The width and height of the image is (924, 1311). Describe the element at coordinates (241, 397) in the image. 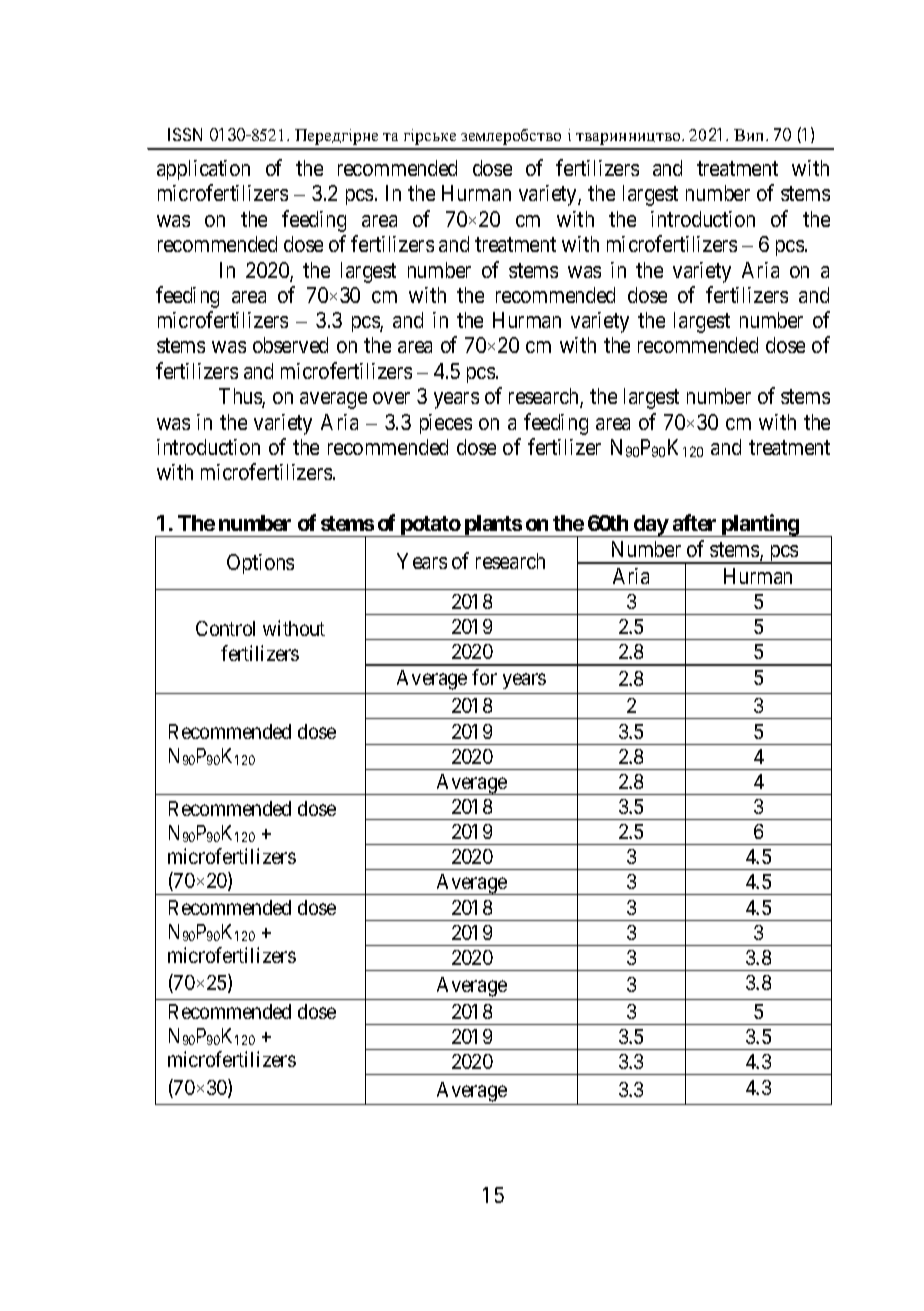

I see `Thus` at that location.
